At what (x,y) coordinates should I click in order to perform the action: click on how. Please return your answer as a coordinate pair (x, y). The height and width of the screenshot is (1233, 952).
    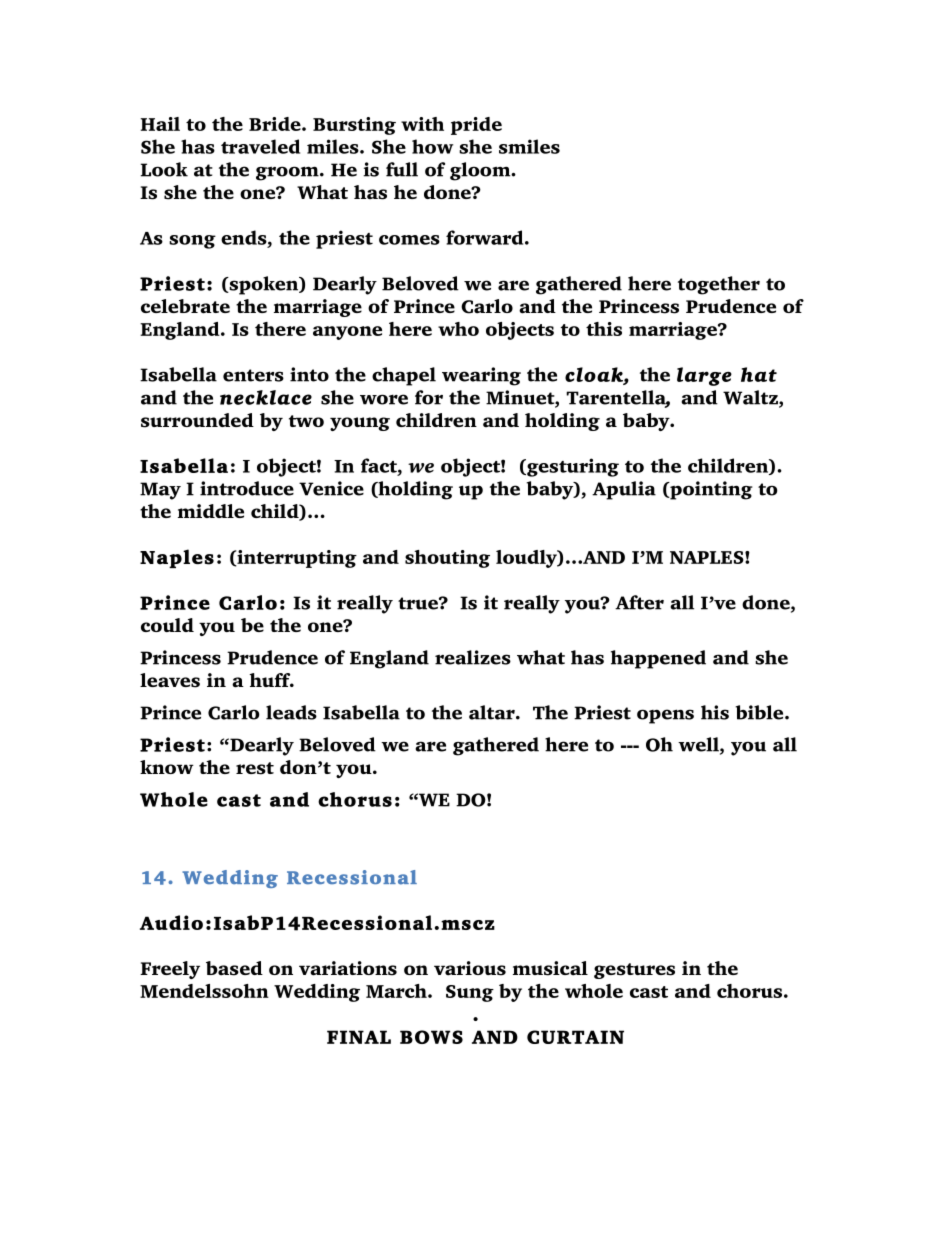
    Looking at the image, I should click on (432, 146).
